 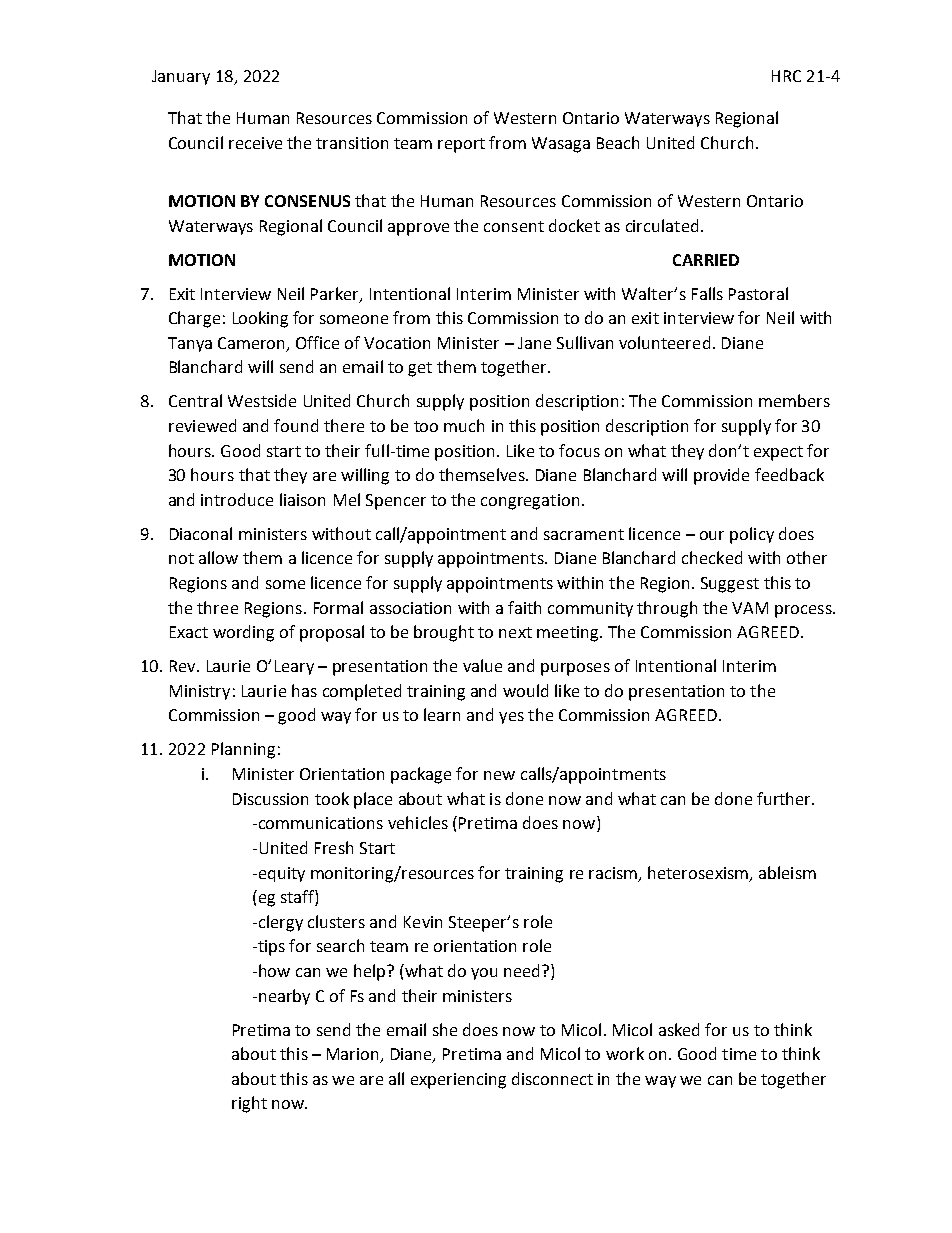 What do you see at coordinates (785, 798) in the document?
I see `further` at bounding box center [785, 798].
